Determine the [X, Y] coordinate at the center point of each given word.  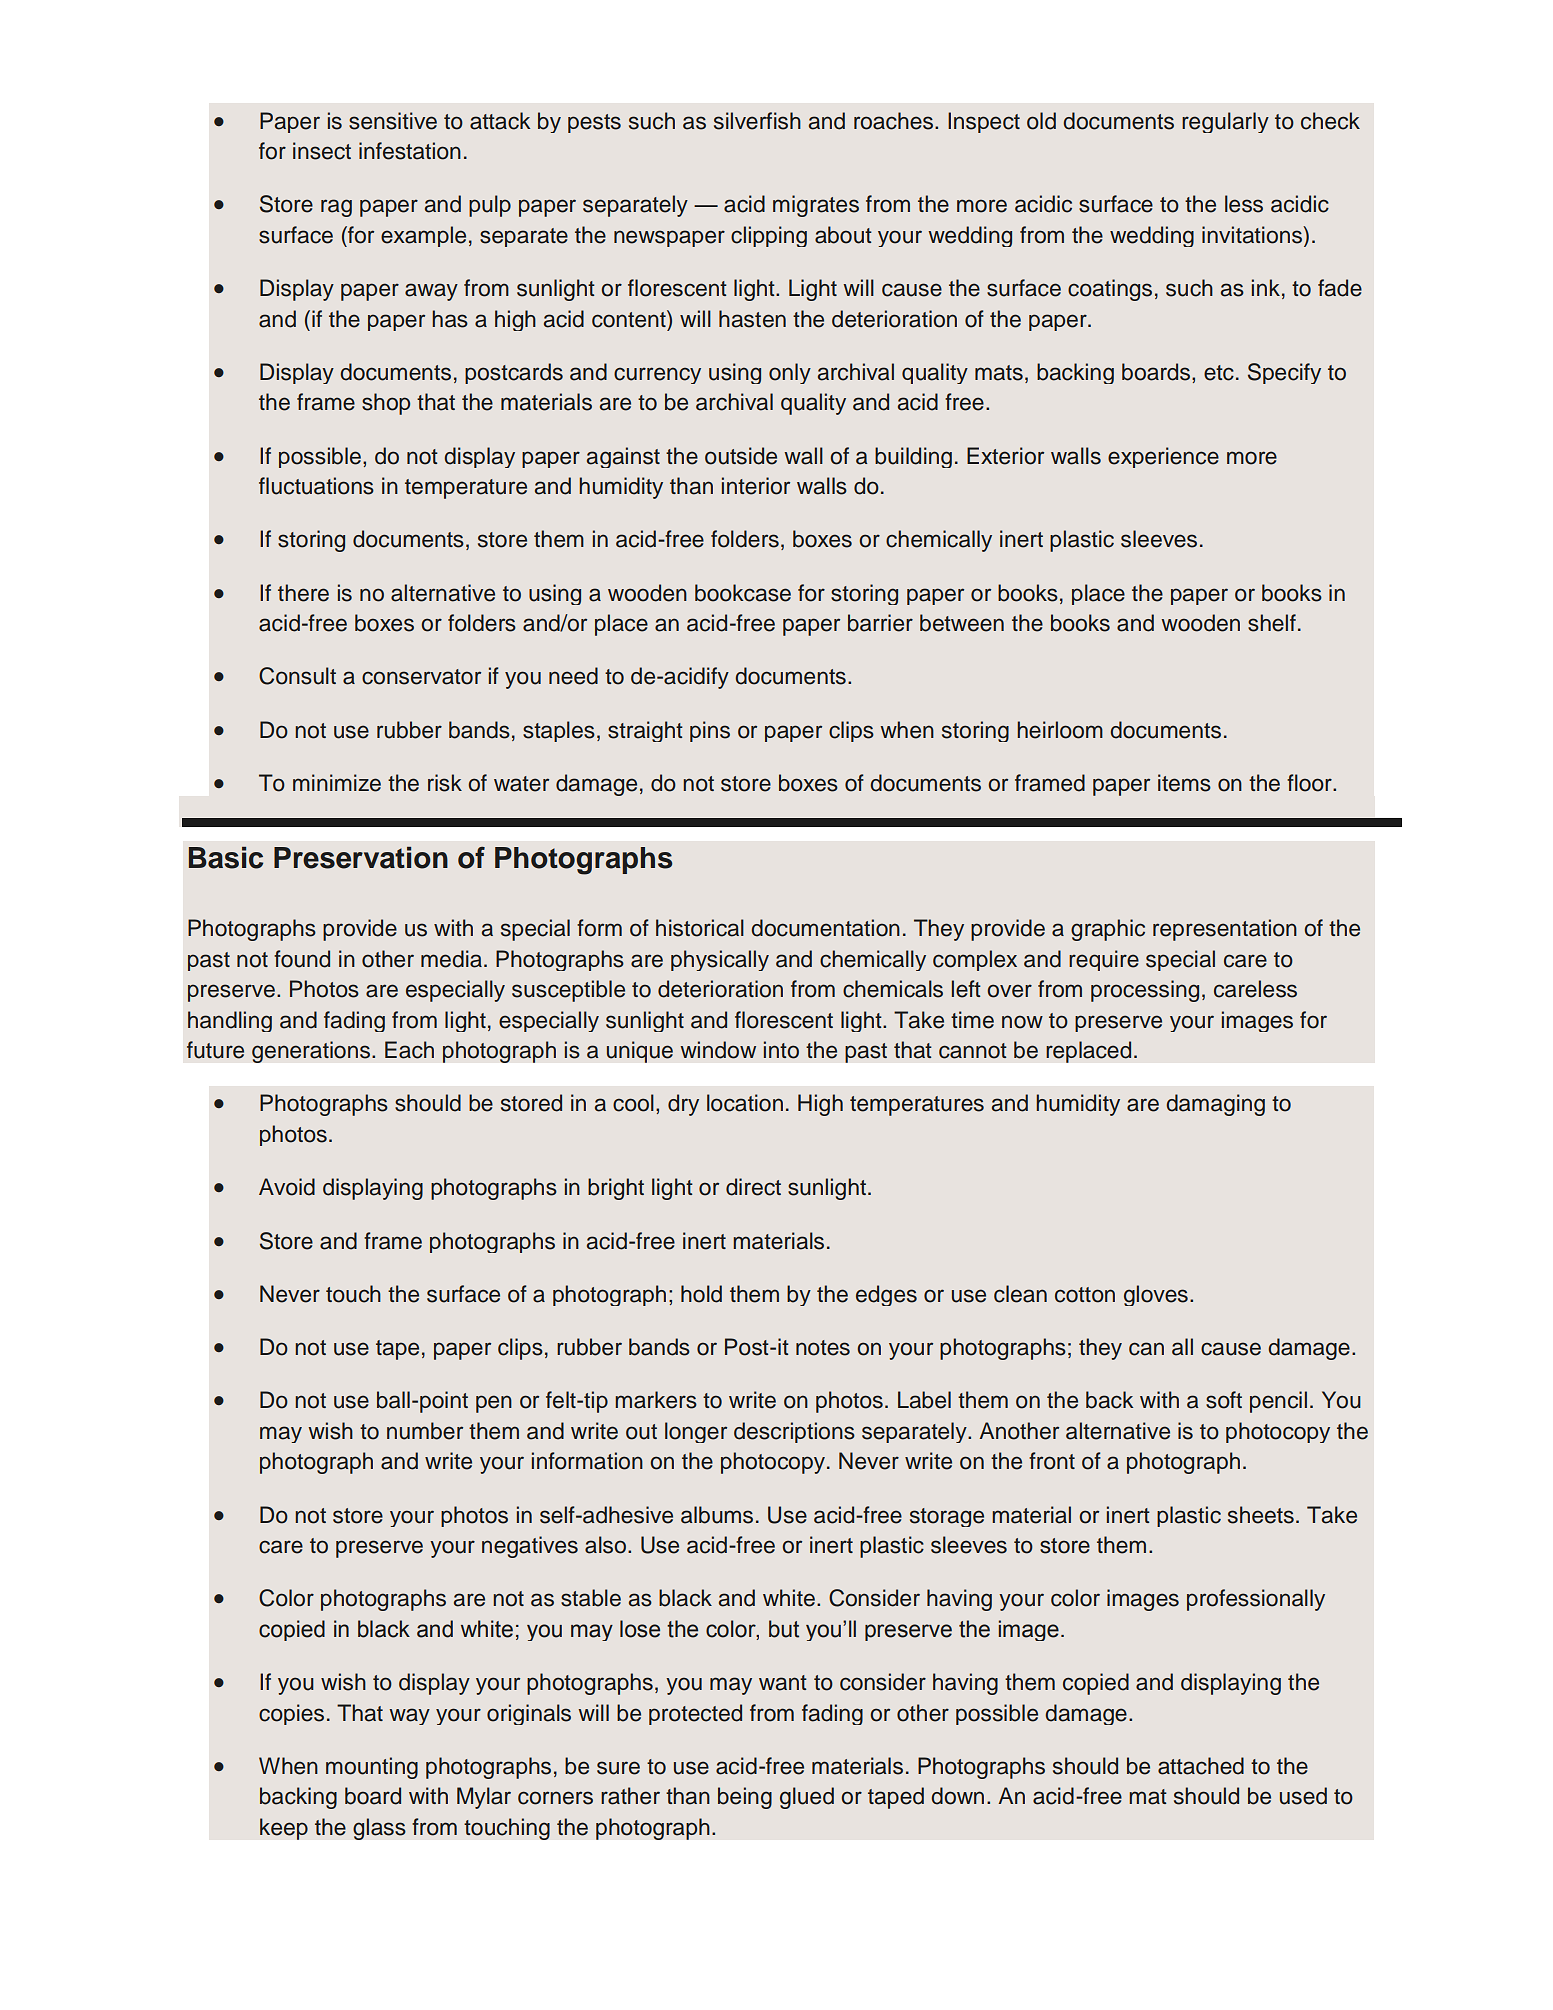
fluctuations [316, 486]
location [745, 1103]
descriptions [794, 1432]
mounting [372, 1768]
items [1184, 783]
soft [1224, 1400]
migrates [816, 206]
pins [710, 731]
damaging [1215, 1105]
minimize [337, 783]
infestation [410, 151]
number [425, 1431]
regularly [1225, 122]
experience [1163, 457]
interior [756, 486]
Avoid [287, 1187]
